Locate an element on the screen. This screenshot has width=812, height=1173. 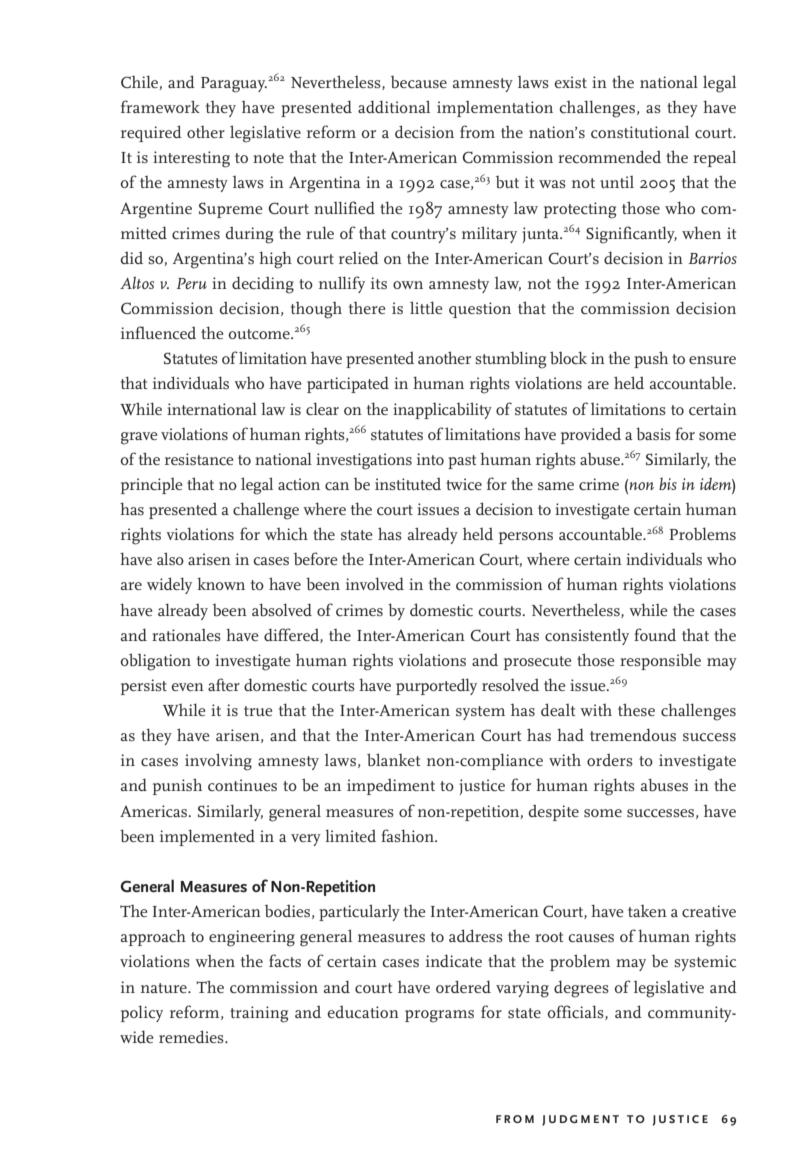
resistance is located at coordinates (199, 459).
